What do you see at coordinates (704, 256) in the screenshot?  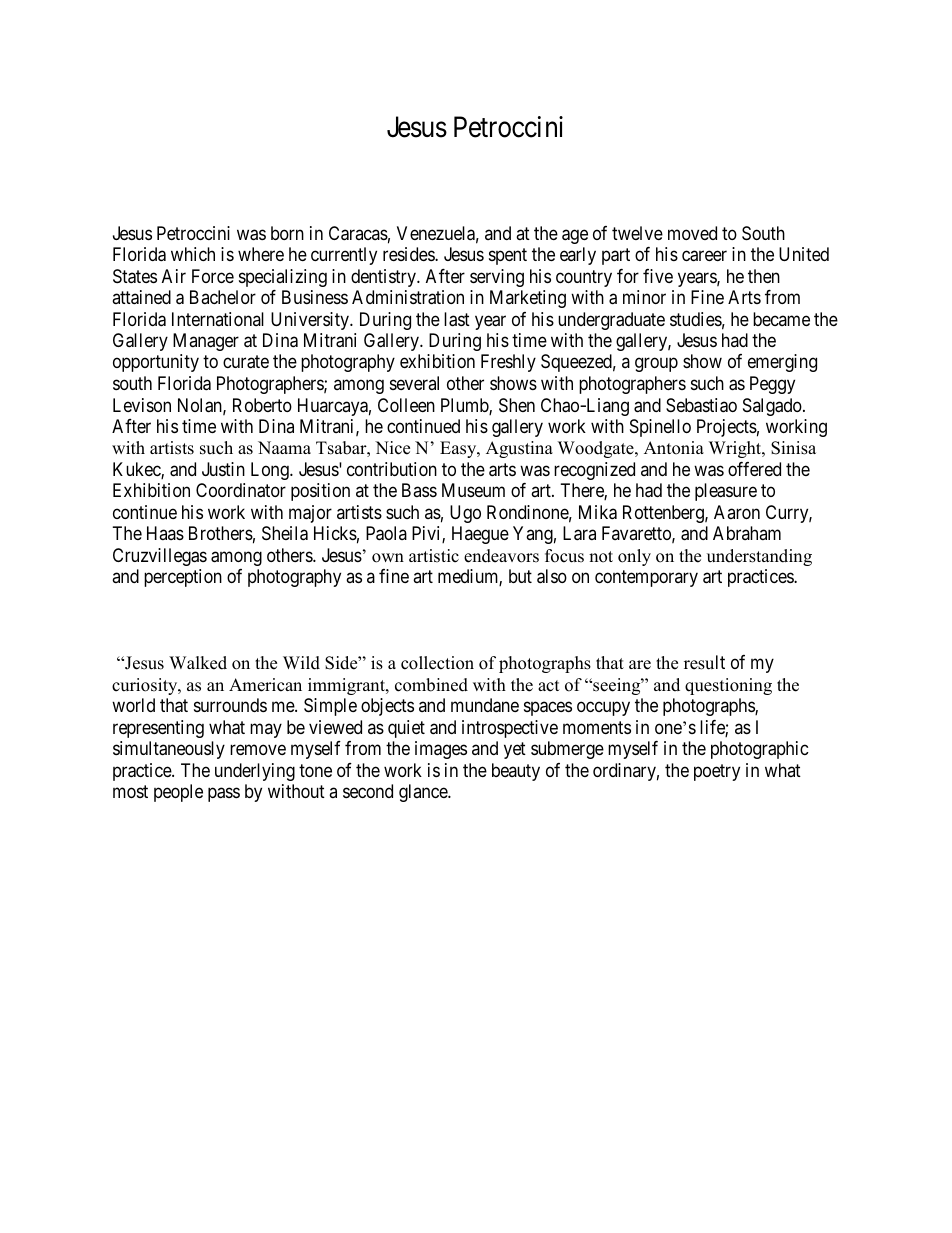 I see `career` at bounding box center [704, 256].
